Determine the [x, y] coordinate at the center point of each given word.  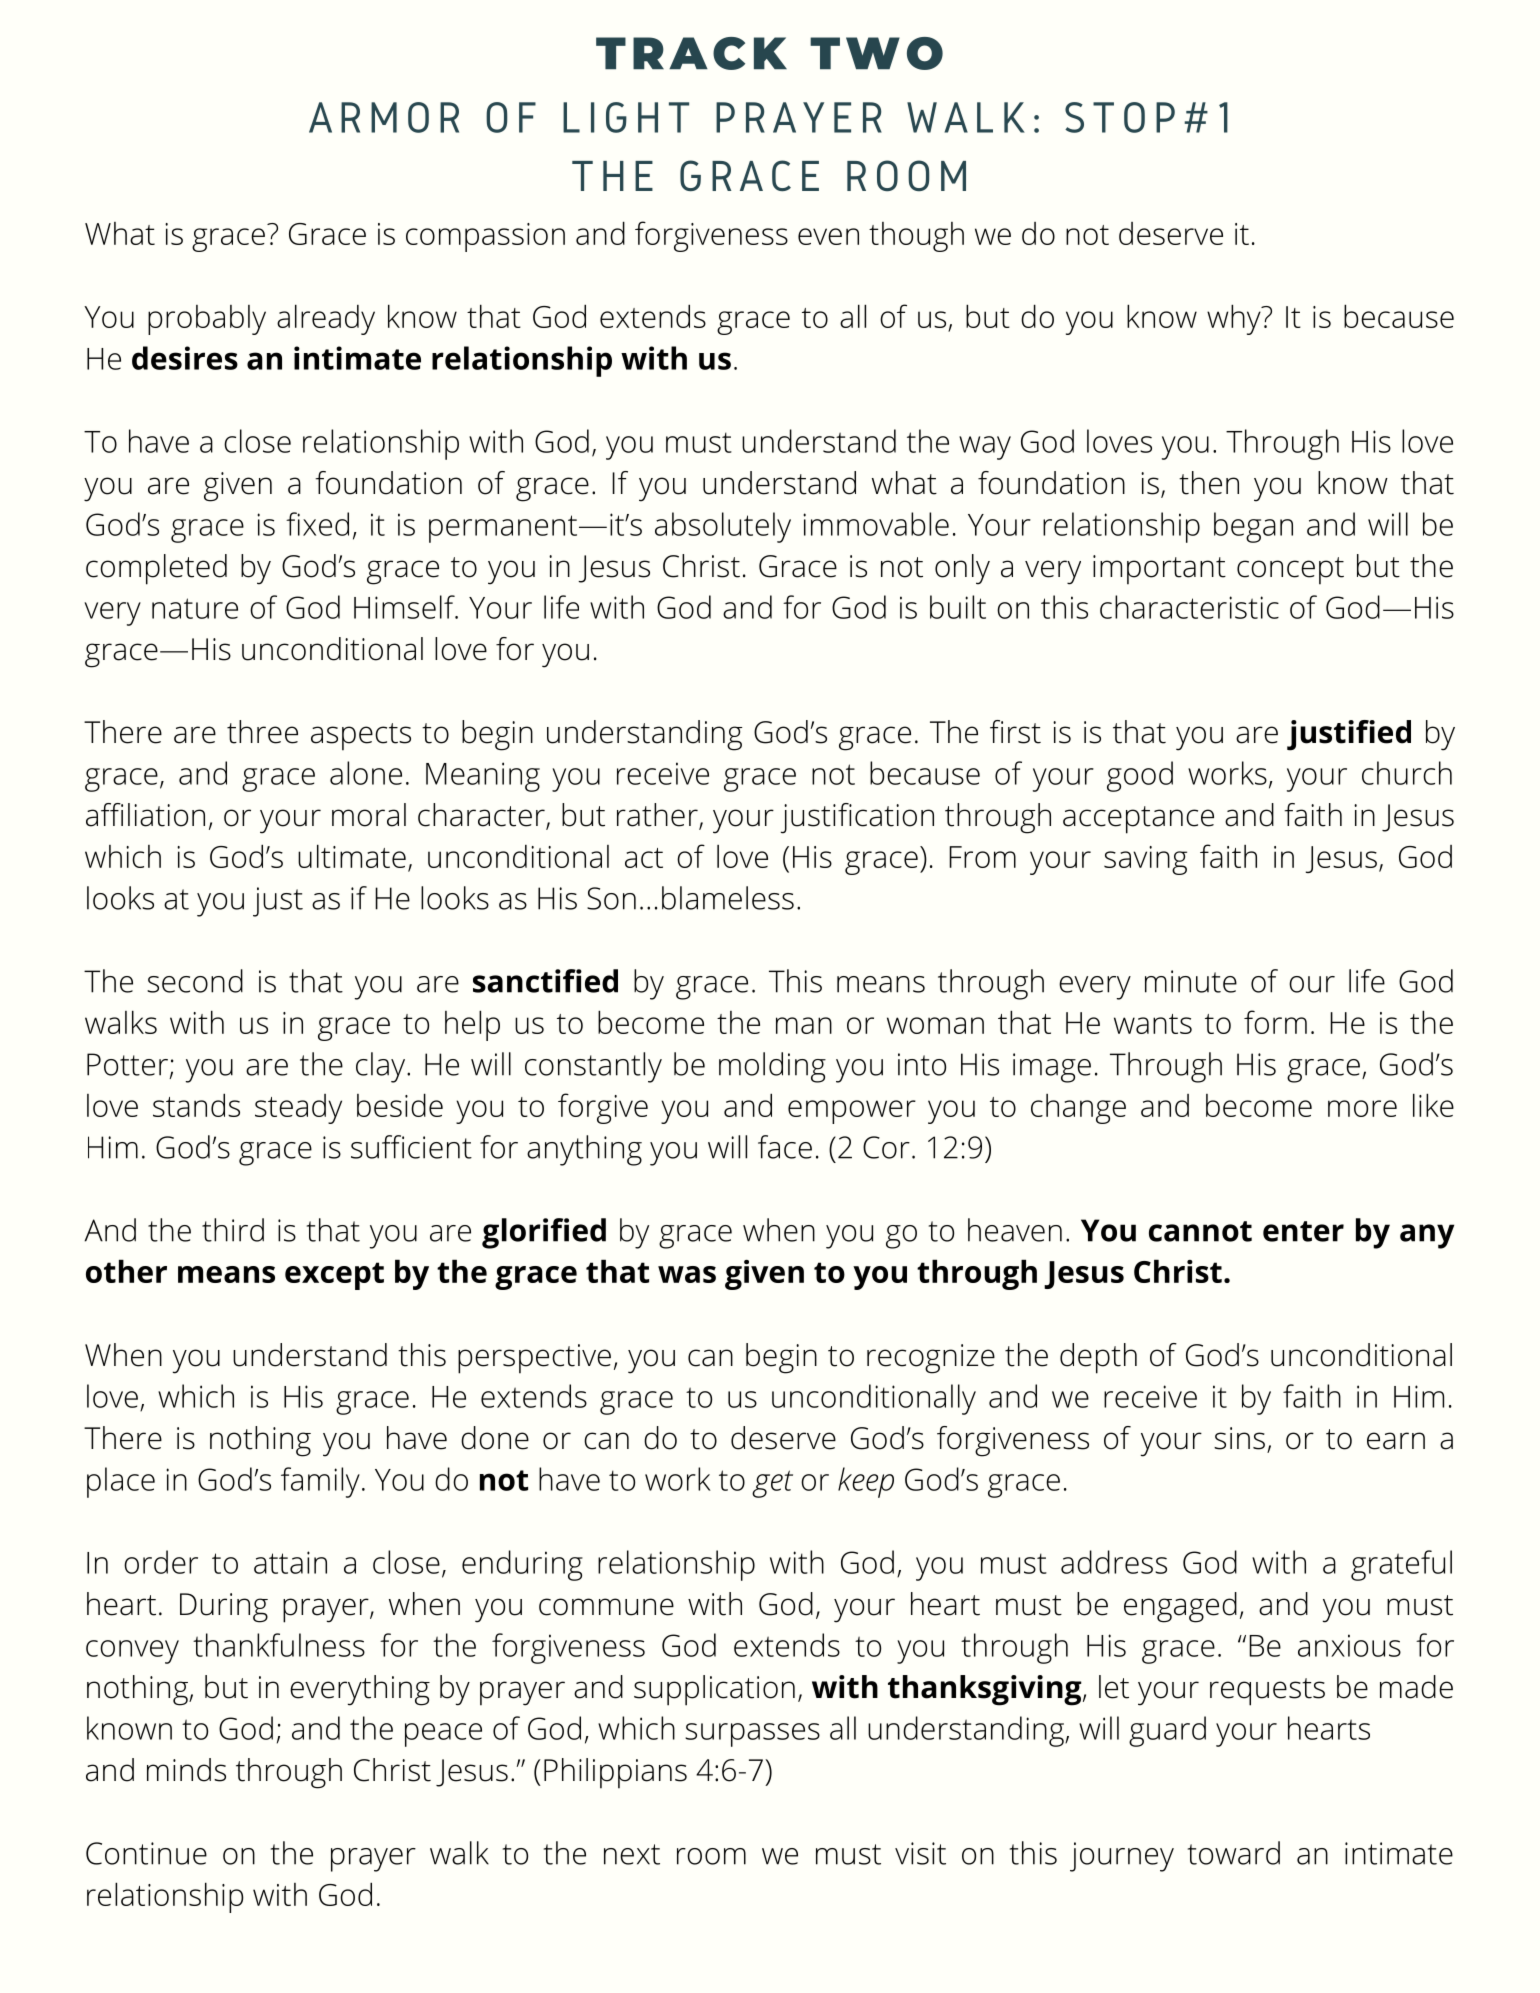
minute [1191, 981]
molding [772, 1067]
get [772, 1484]
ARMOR [384, 117]
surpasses [752, 1735]
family [320, 1482]
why [1235, 319]
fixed [317, 524]
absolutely [723, 527]
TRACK [691, 53]
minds [186, 1770]
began [1253, 527]
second [195, 981]
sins [1239, 1438]
